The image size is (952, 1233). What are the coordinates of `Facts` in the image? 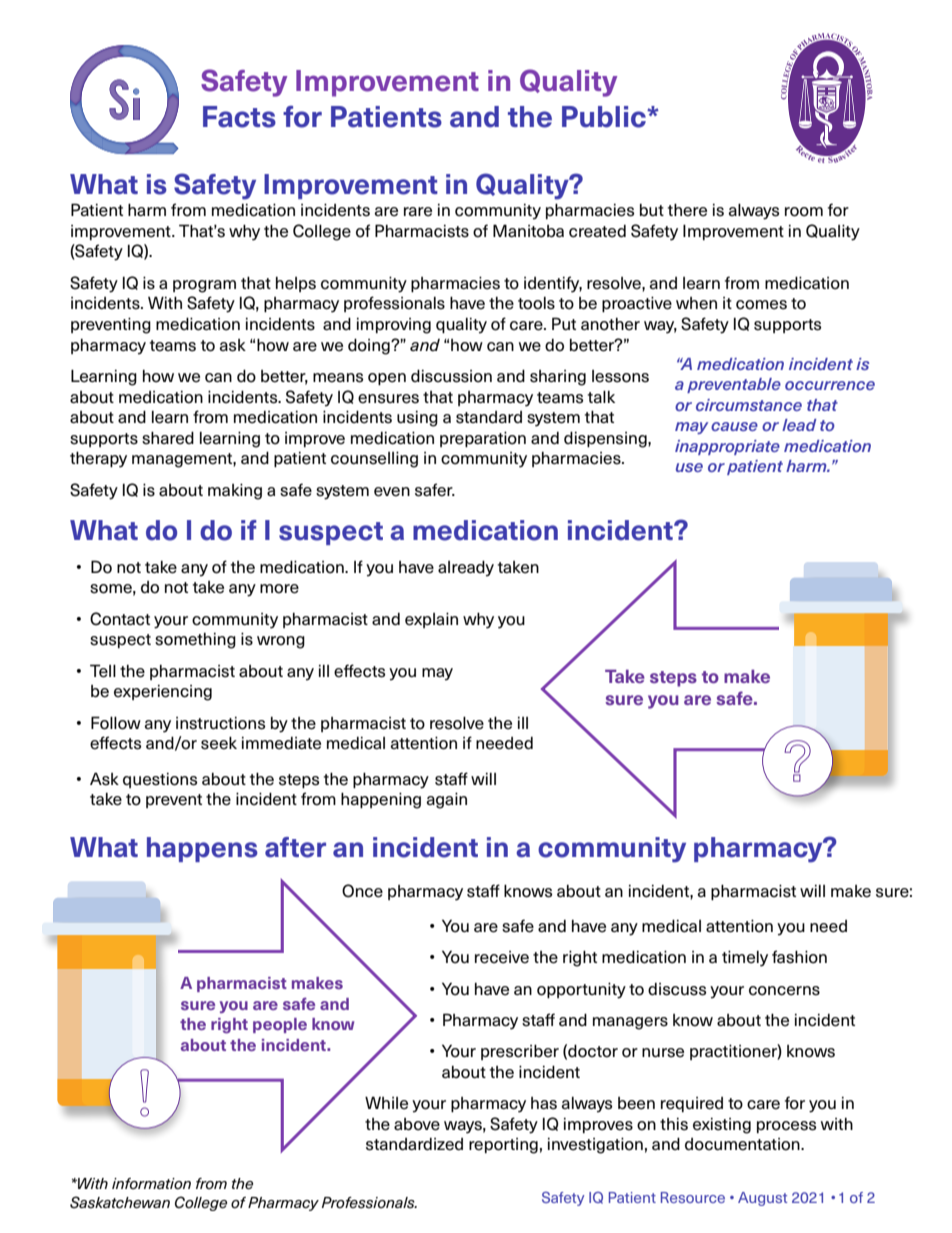 It's located at (239, 117).
